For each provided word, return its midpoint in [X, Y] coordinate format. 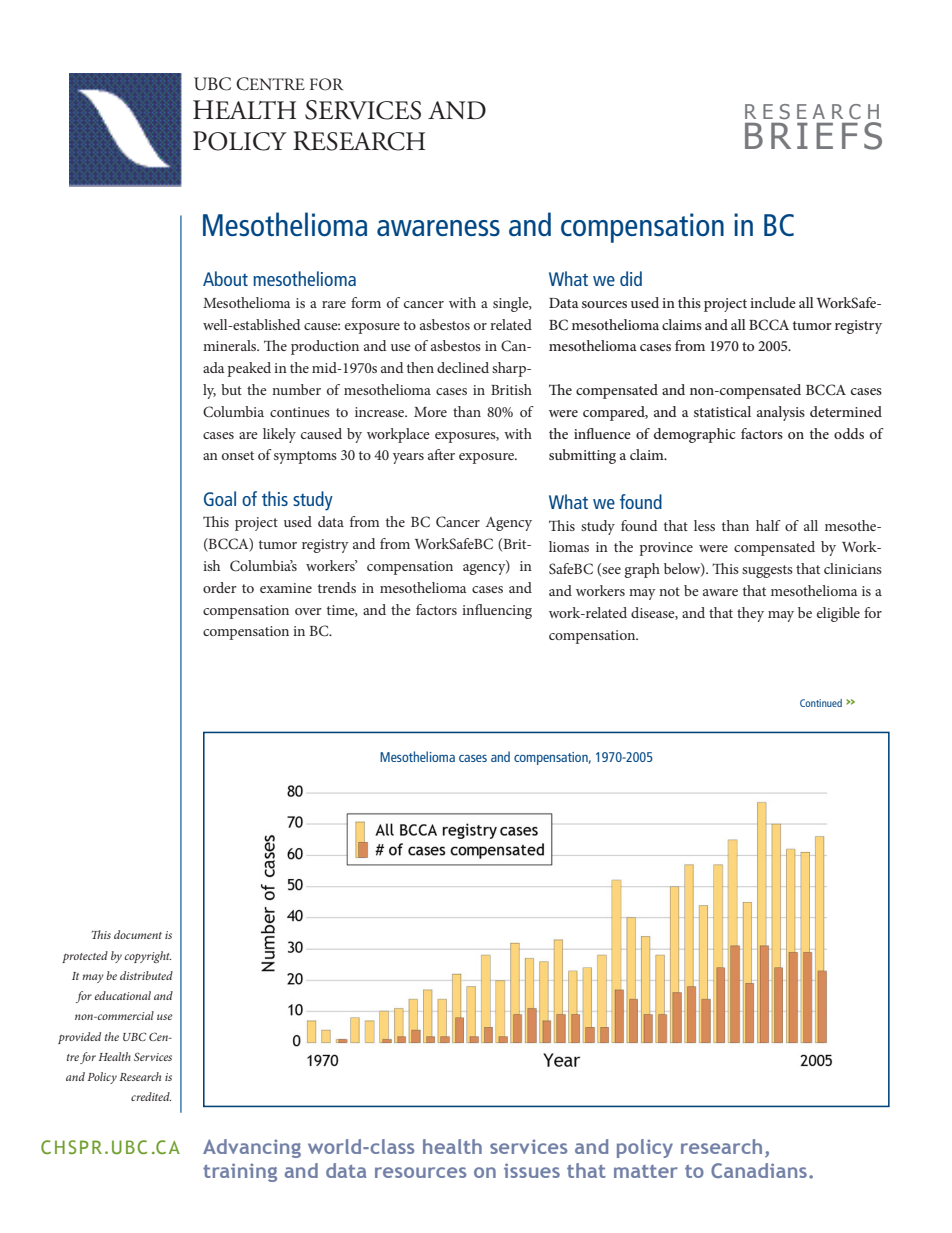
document [138, 934]
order [220, 587]
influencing [497, 611]
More [430, 412]
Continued [821, 703]
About [225, 278]
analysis [781, 413]
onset [238, 455]
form [366, 302]
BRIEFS [813, 136]
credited [151, 1096]
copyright [148, 957]
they [750, 614]
